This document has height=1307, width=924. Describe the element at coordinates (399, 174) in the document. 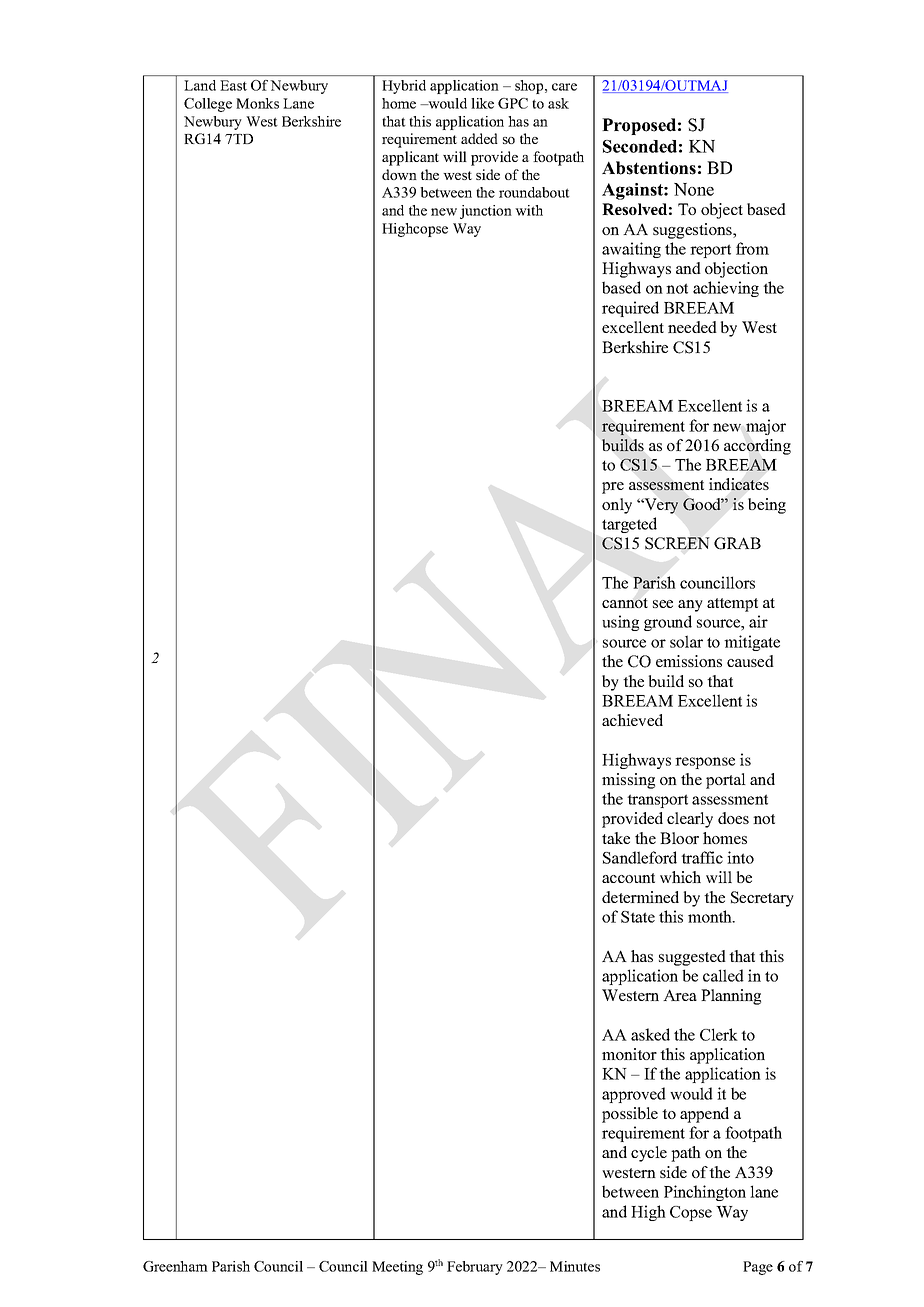

I see `down` at that location.
